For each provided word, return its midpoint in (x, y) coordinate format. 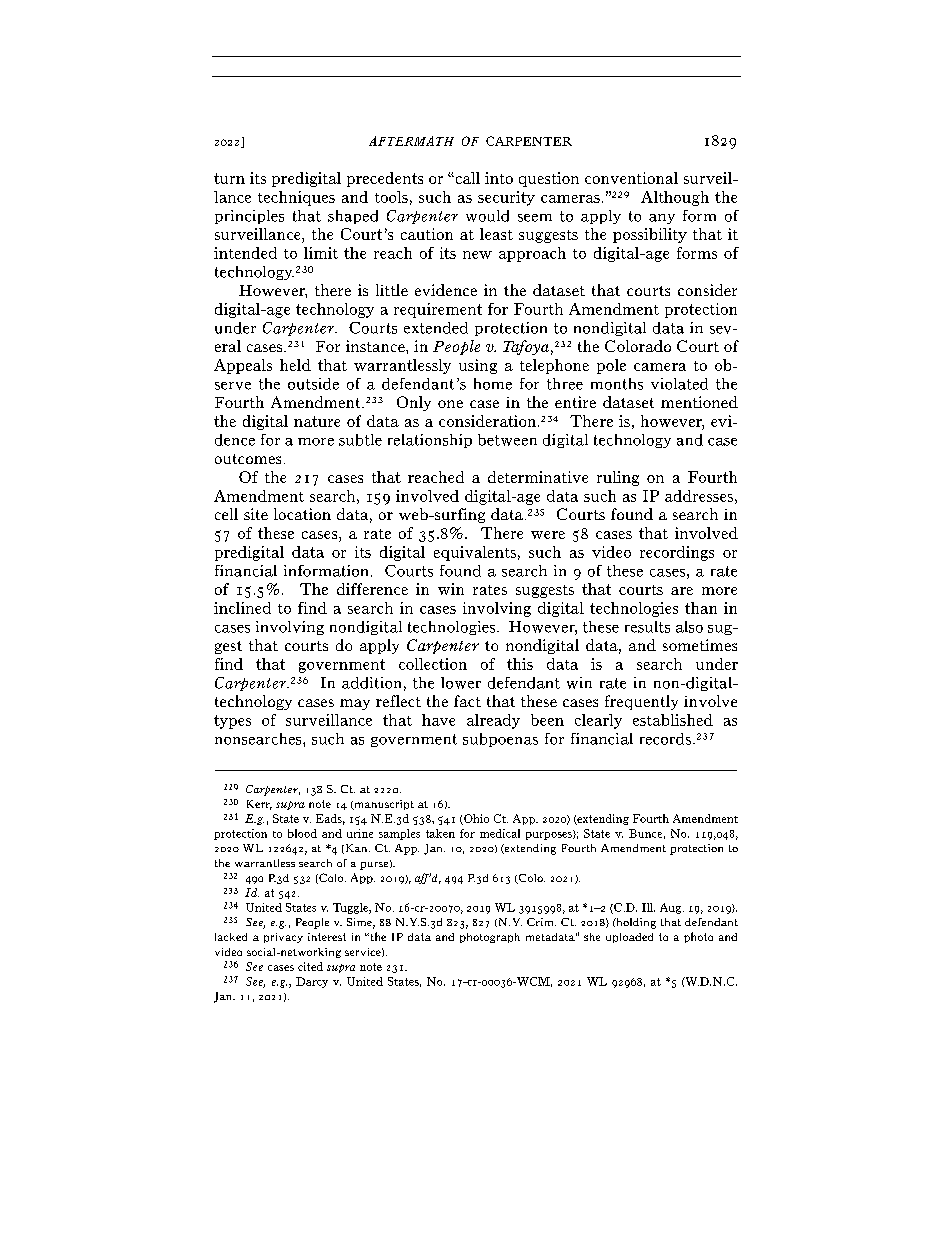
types (232, 722)
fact (467, 701)
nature (317, 421)
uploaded (629, 938)
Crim (541, 922)
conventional (631, 178)
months (617, 384)
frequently (641, 702)
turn (229, 178)
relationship (430, 441)
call (466, 178)
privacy (283, 938)
